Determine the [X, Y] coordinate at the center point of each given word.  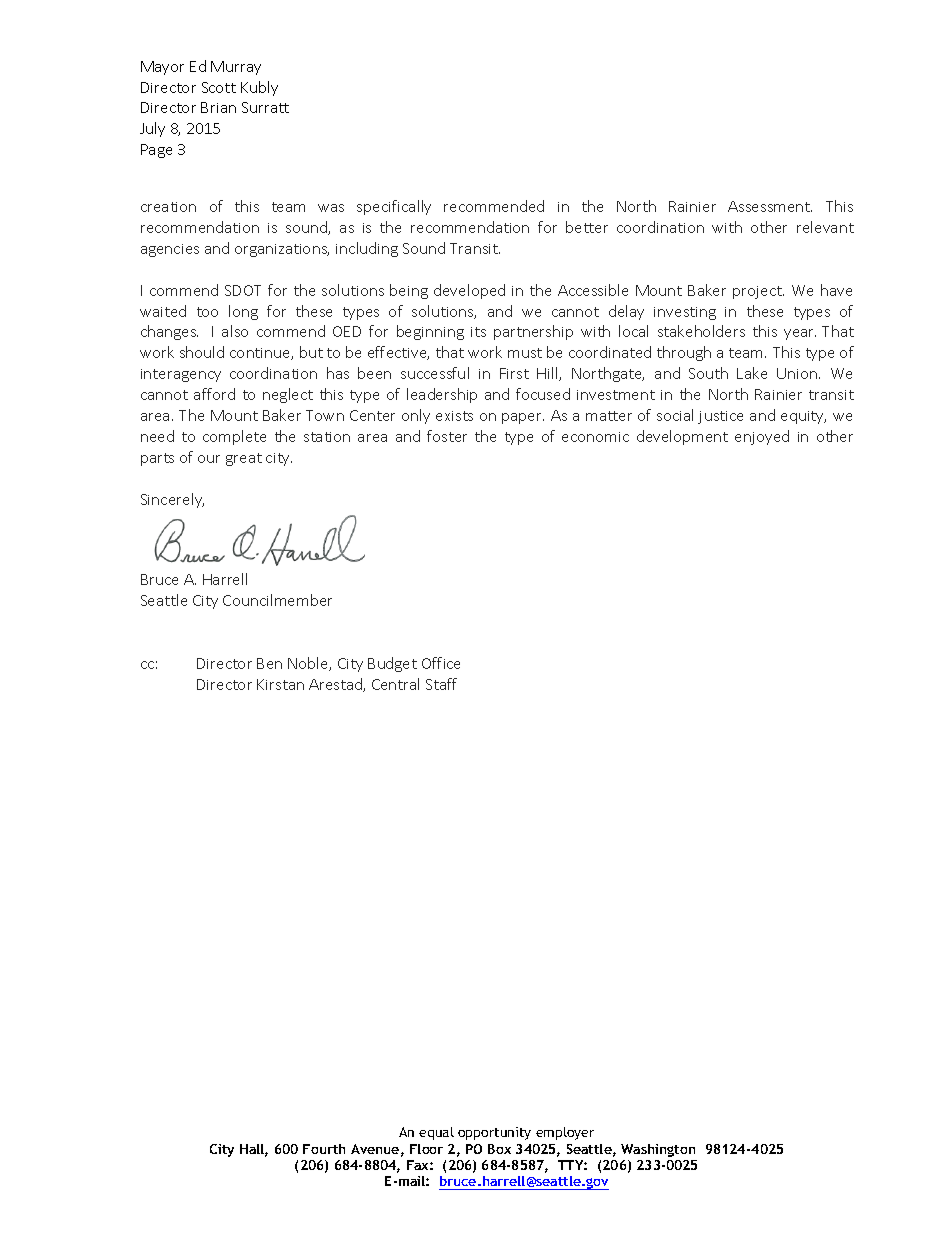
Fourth [324, 1149]
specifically [394, 207]
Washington [658, 1150]
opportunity [494, 1133]
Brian [218, 107]
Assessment [770, 206]
